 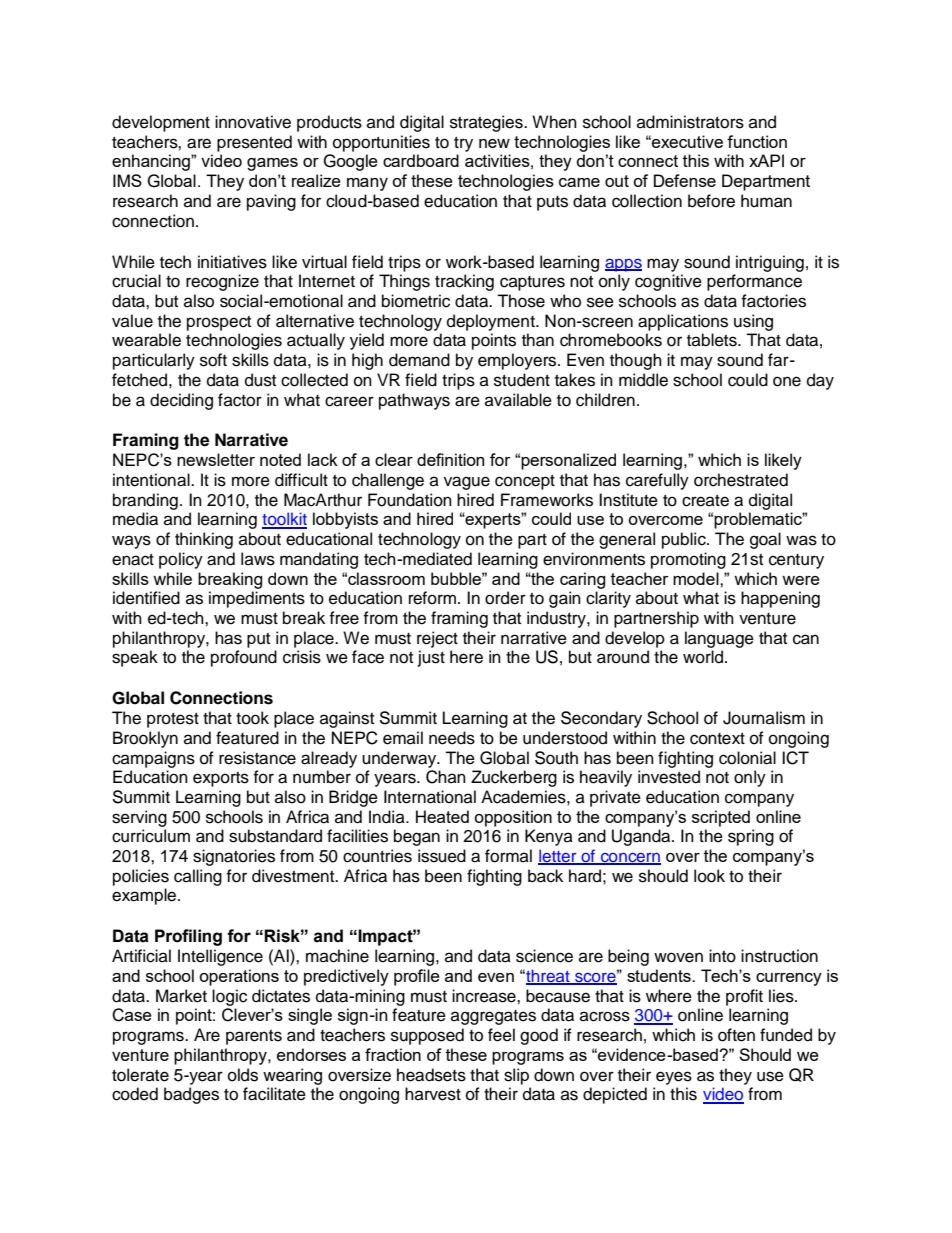 I want to click on strategies, so click(x=487, y=123).
